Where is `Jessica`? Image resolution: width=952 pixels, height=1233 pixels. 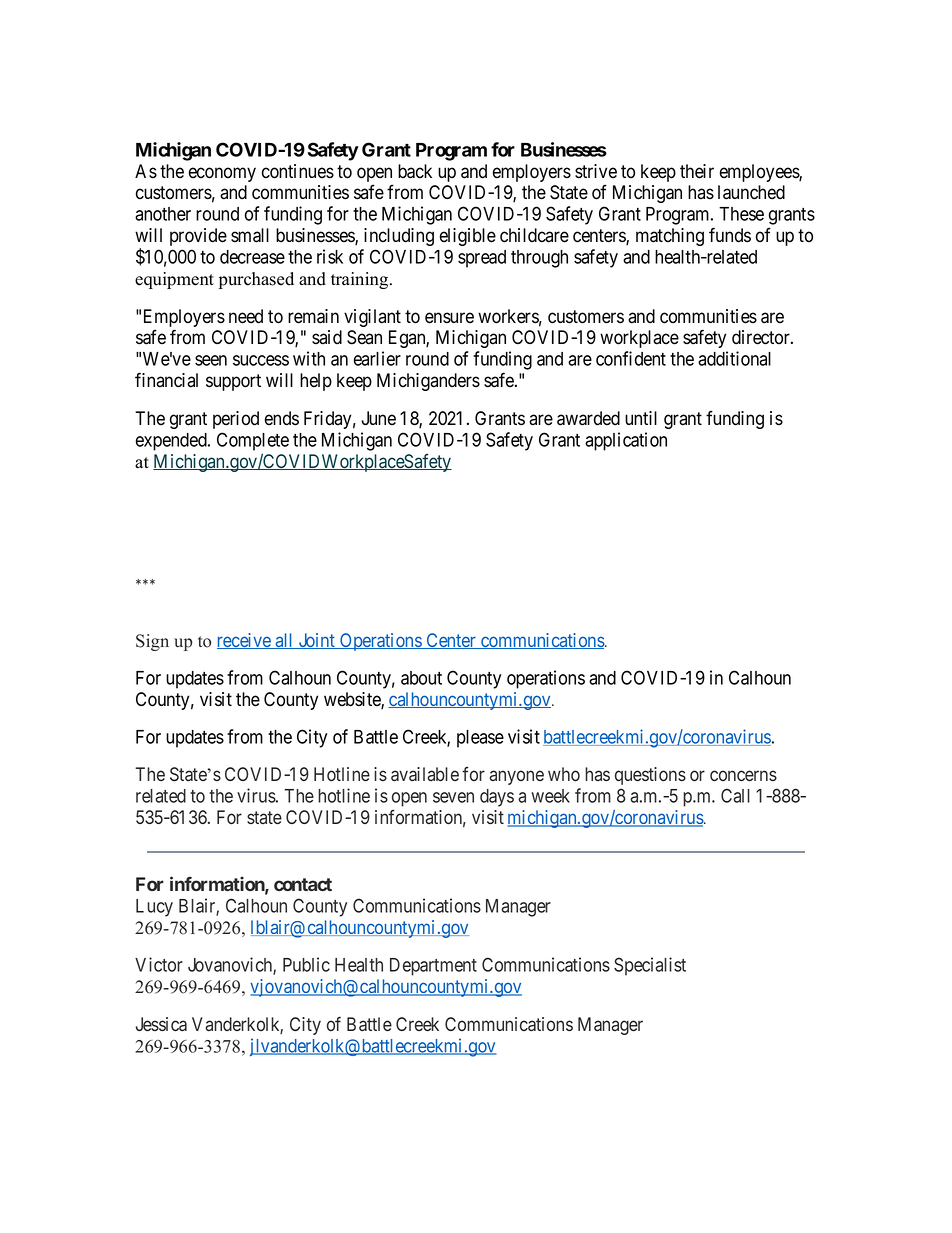
Jessica is located at coordinates (161, 1024).
